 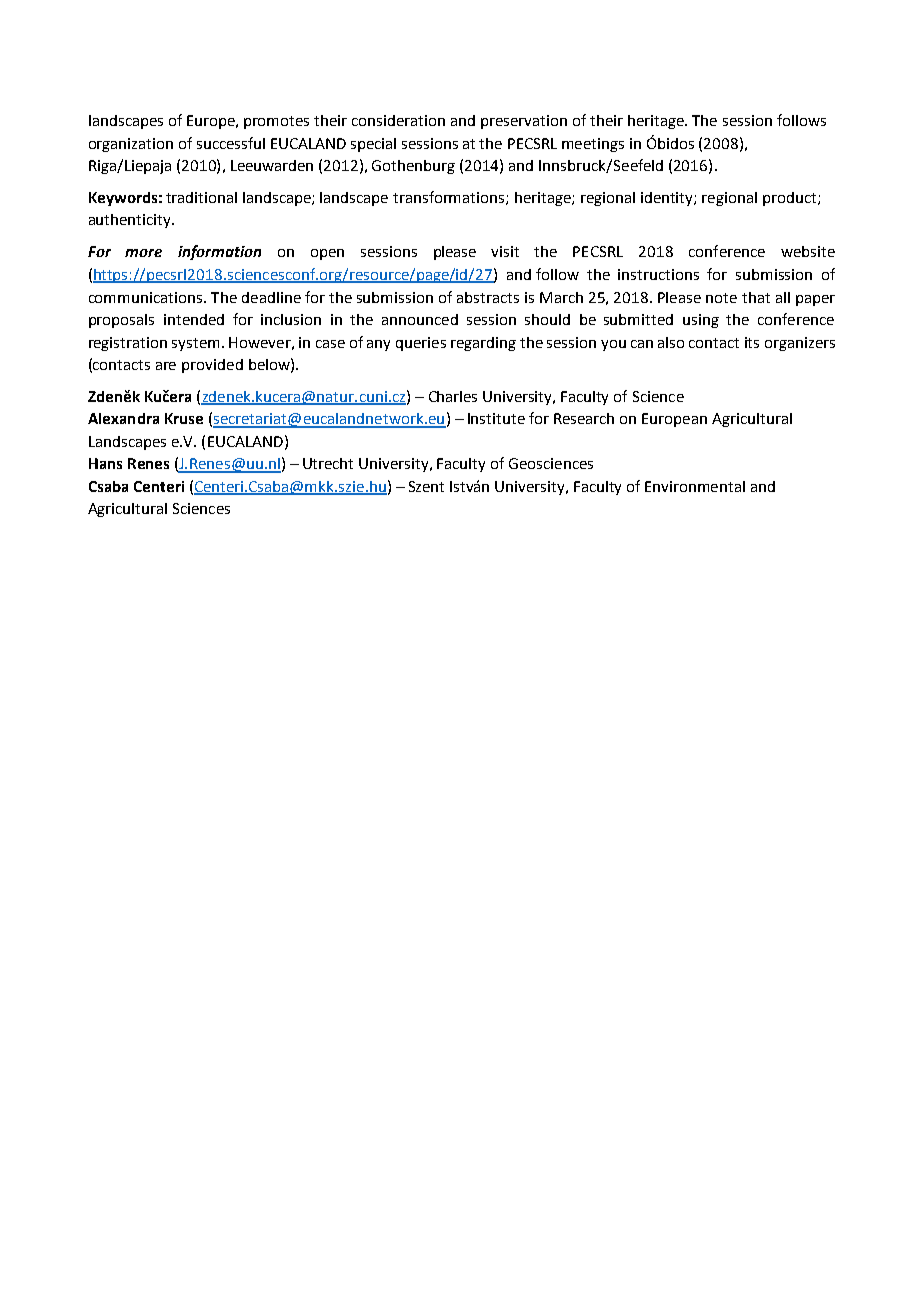 I want to click on visit, so click(x=505, y=251).
